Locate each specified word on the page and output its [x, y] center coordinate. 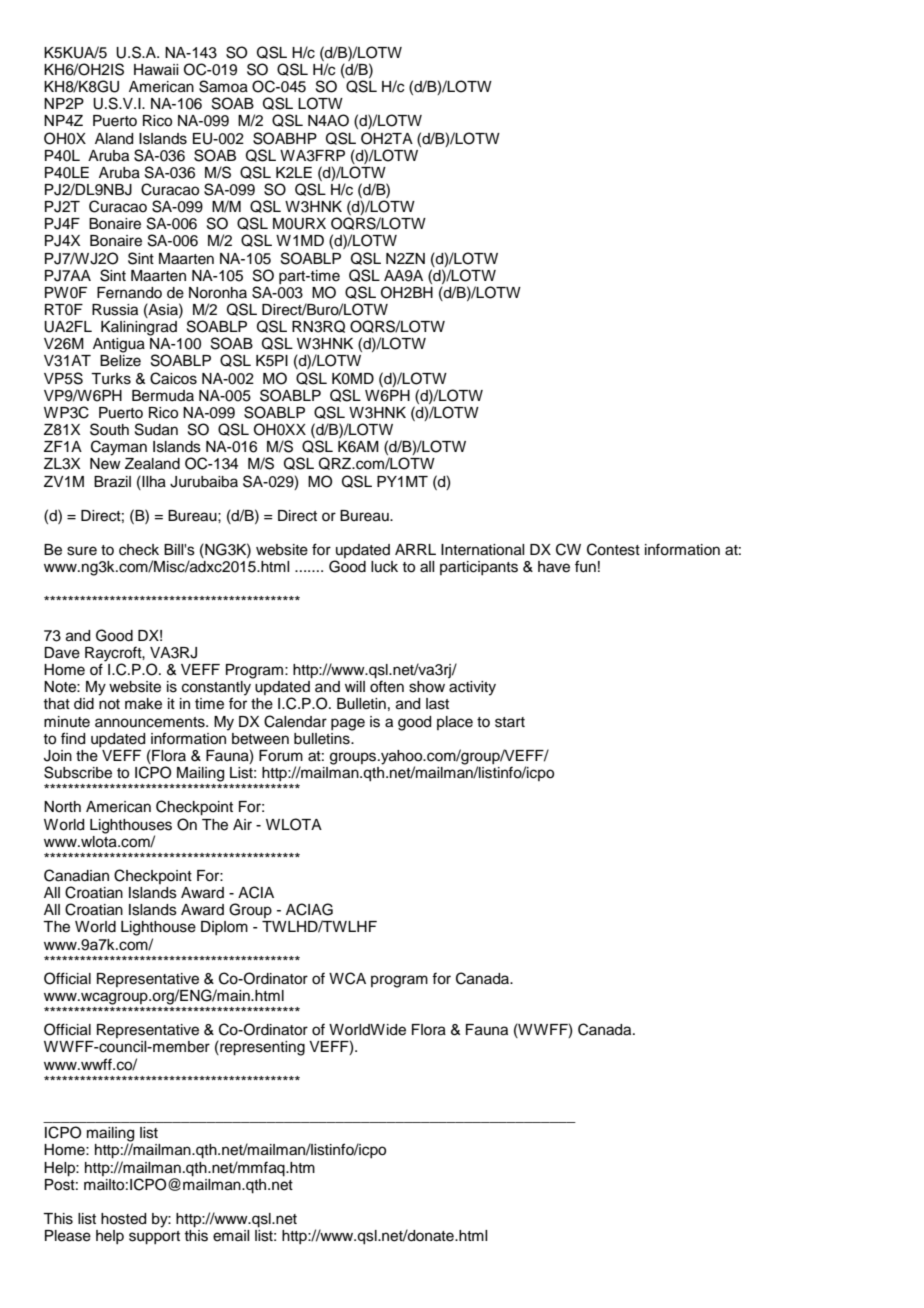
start [510, 722]
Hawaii [156, 70]
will [355, 686]
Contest [613, 549]
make [143, 704]
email [231, 1236]
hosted [123, 1219]
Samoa [223, 86]
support [154, 1238]
